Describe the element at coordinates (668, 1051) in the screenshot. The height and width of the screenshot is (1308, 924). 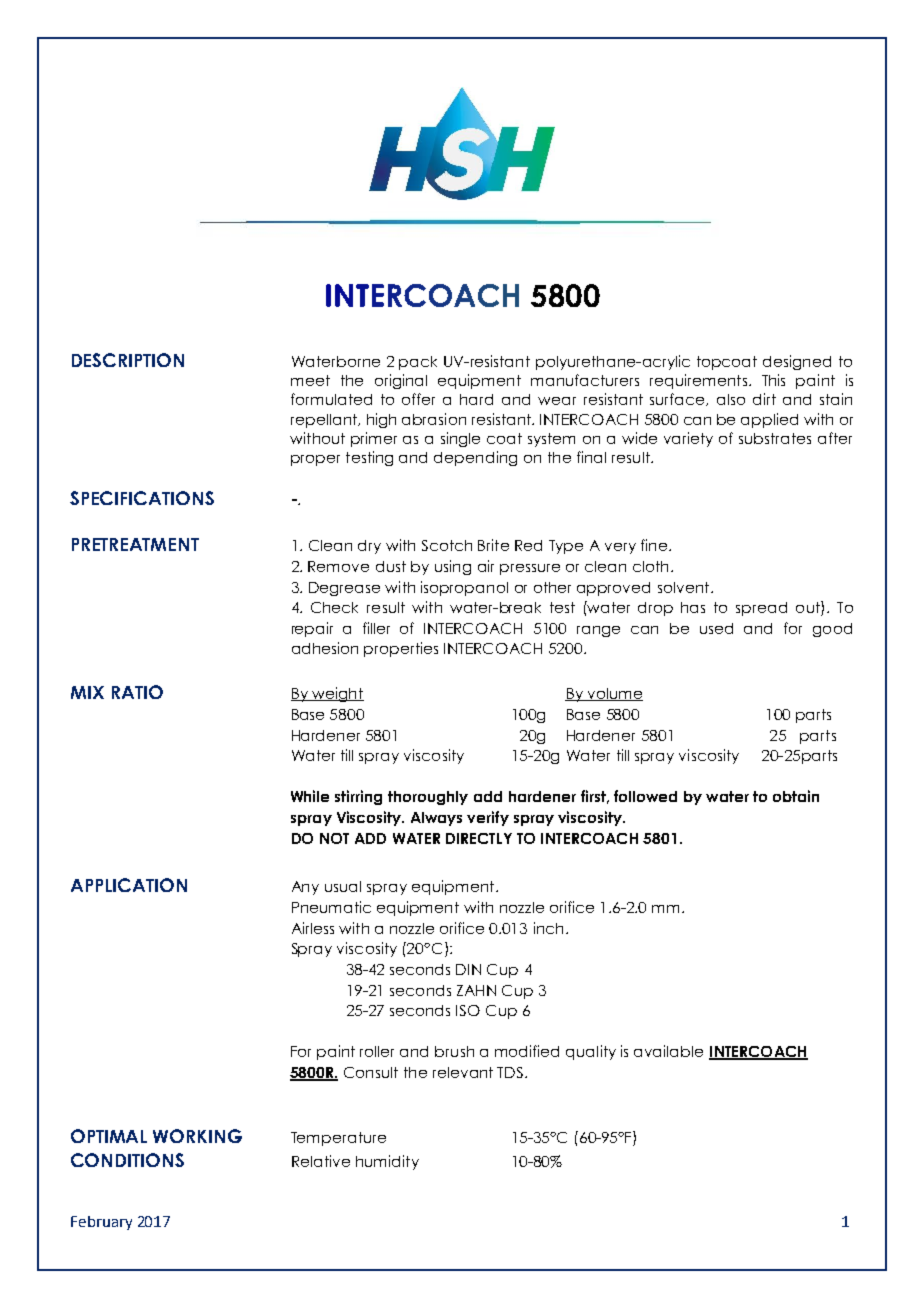
I see `available` at that location.
